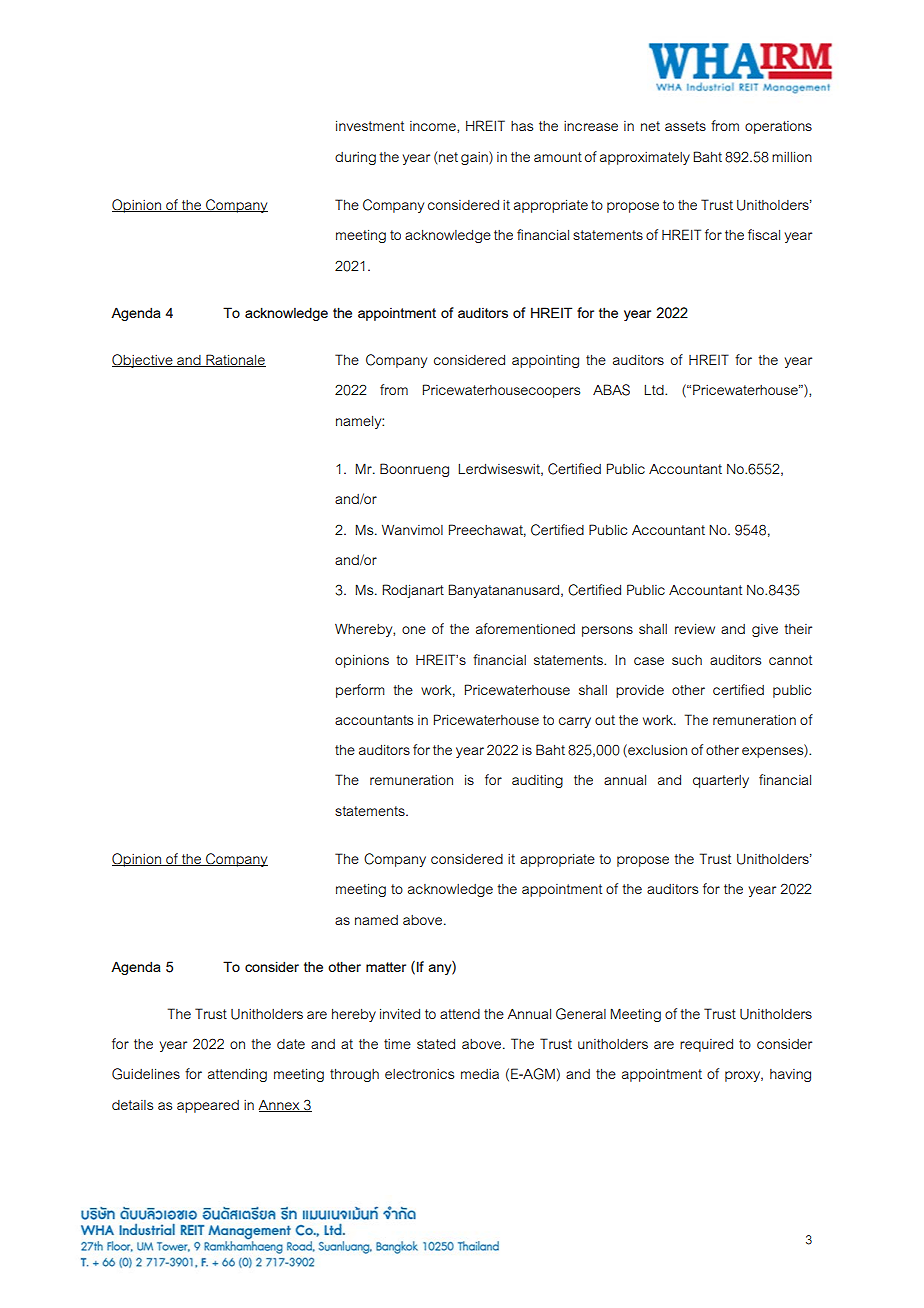 The image size is (924, 1308). What do you see at coordinates (208, 1106) in the screenshot?
I see `appeared` at bounding box center [208, 1106].
